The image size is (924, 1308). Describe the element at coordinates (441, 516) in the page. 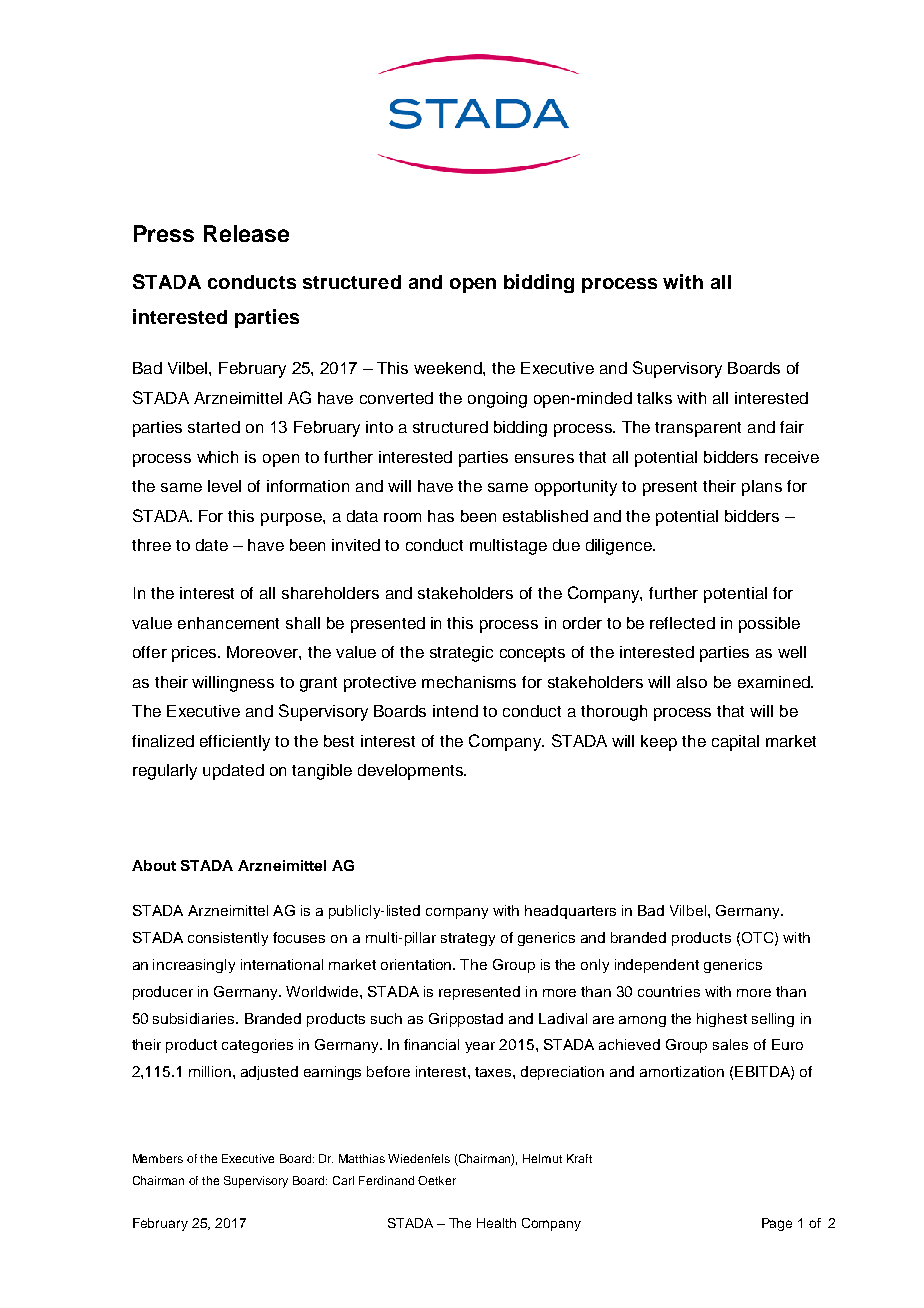

I see `has` at that location.
